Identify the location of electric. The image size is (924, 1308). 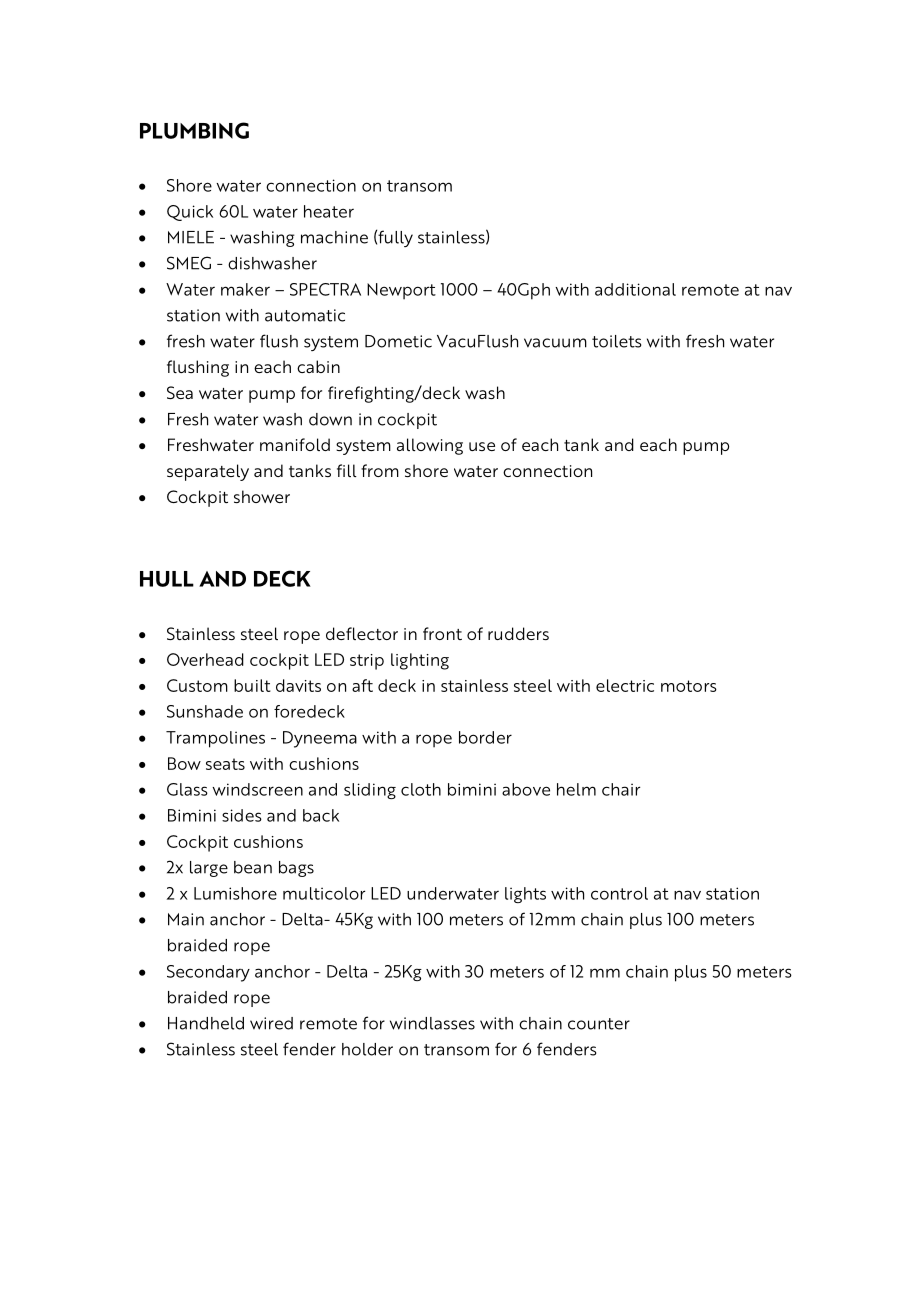
(625, 685).
